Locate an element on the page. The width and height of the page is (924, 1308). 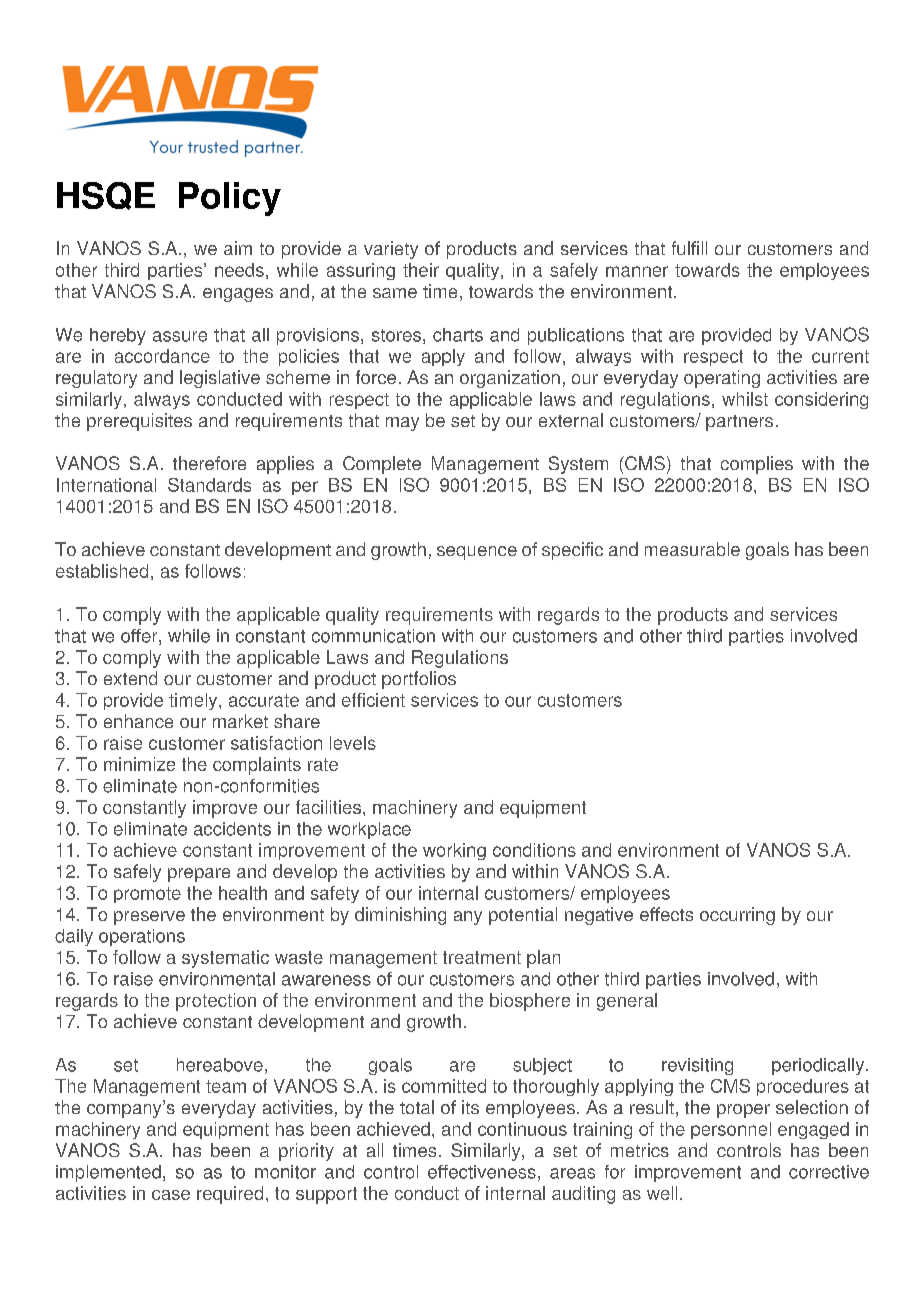
portfolios is located at coordinates (419, 680).
